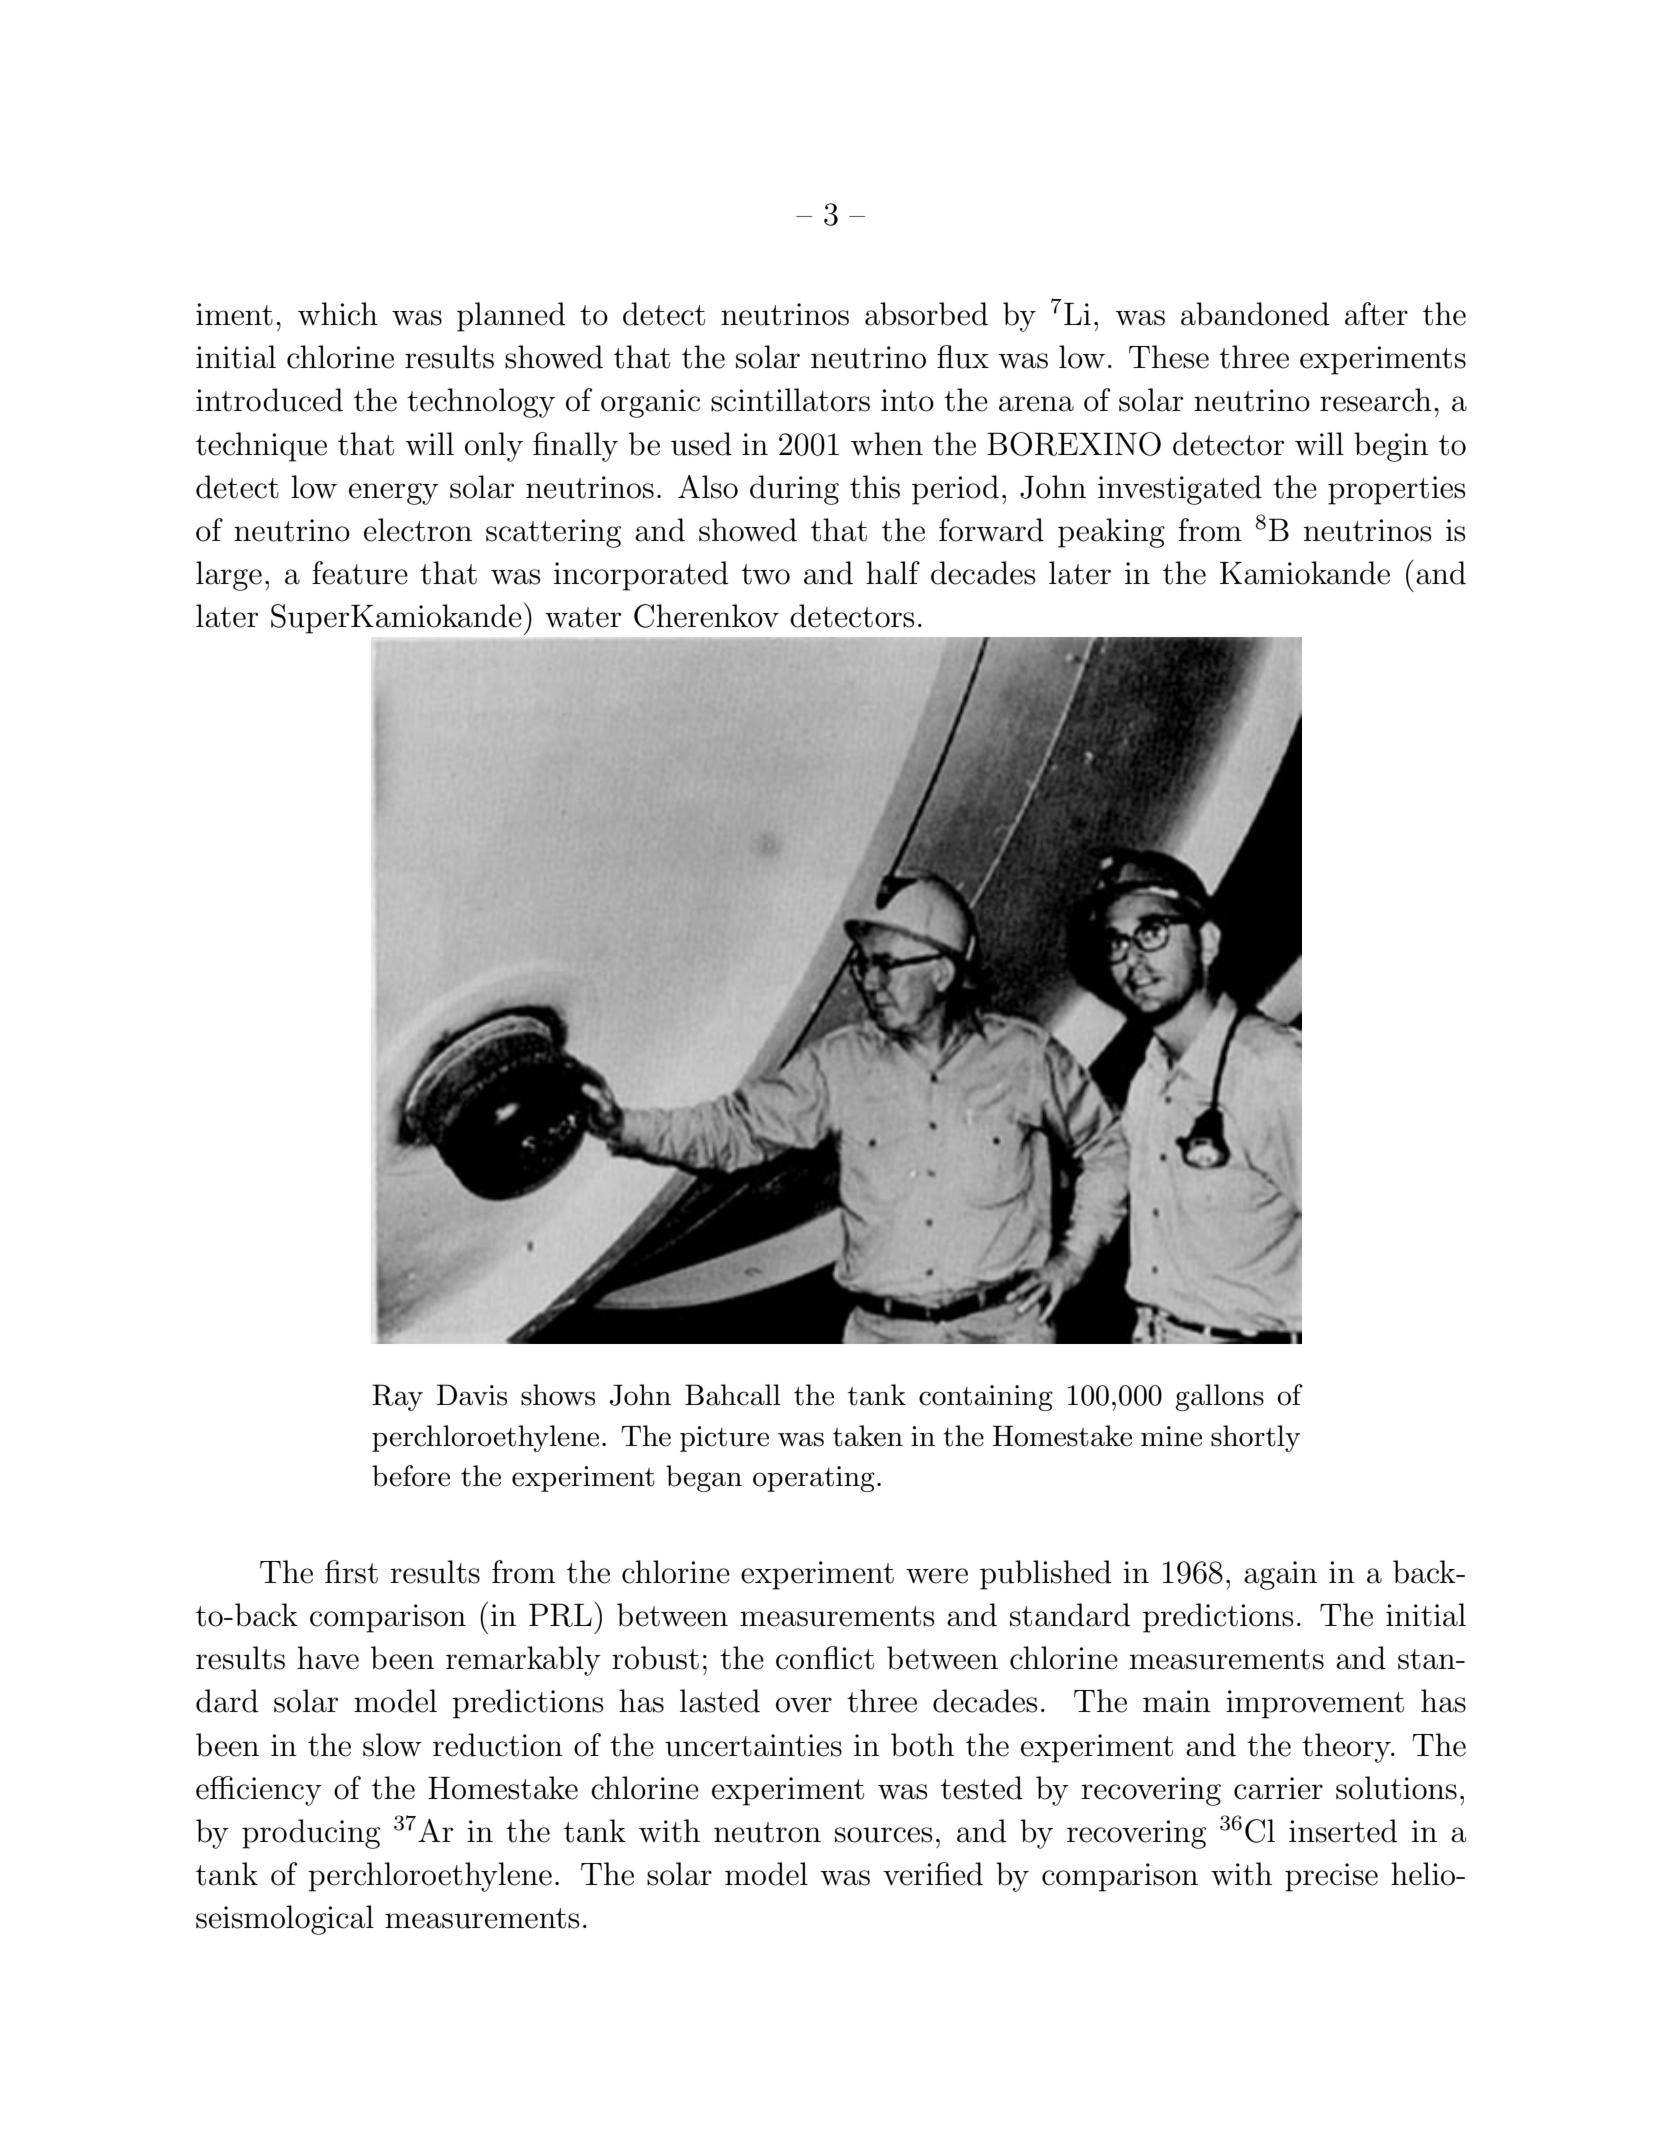  What do you see at coordinates (1255, 314) in the page?
I see `abandoned` at bounding box center [1255, 314].
